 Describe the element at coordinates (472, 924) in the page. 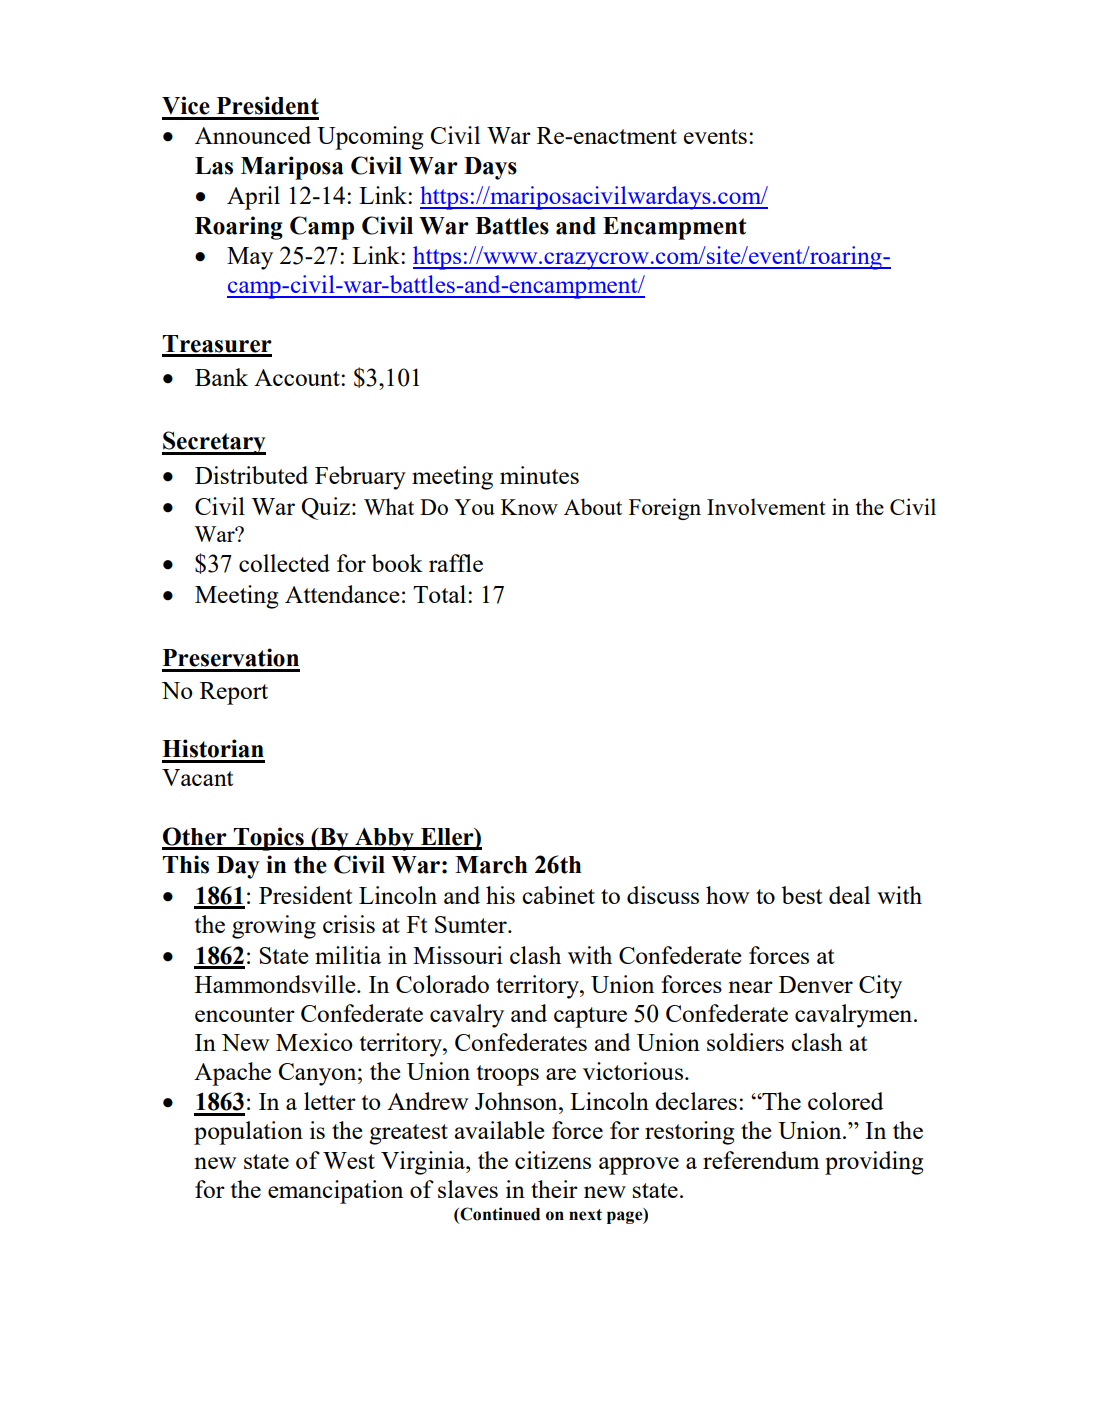

I see `Sumter` at that location.
